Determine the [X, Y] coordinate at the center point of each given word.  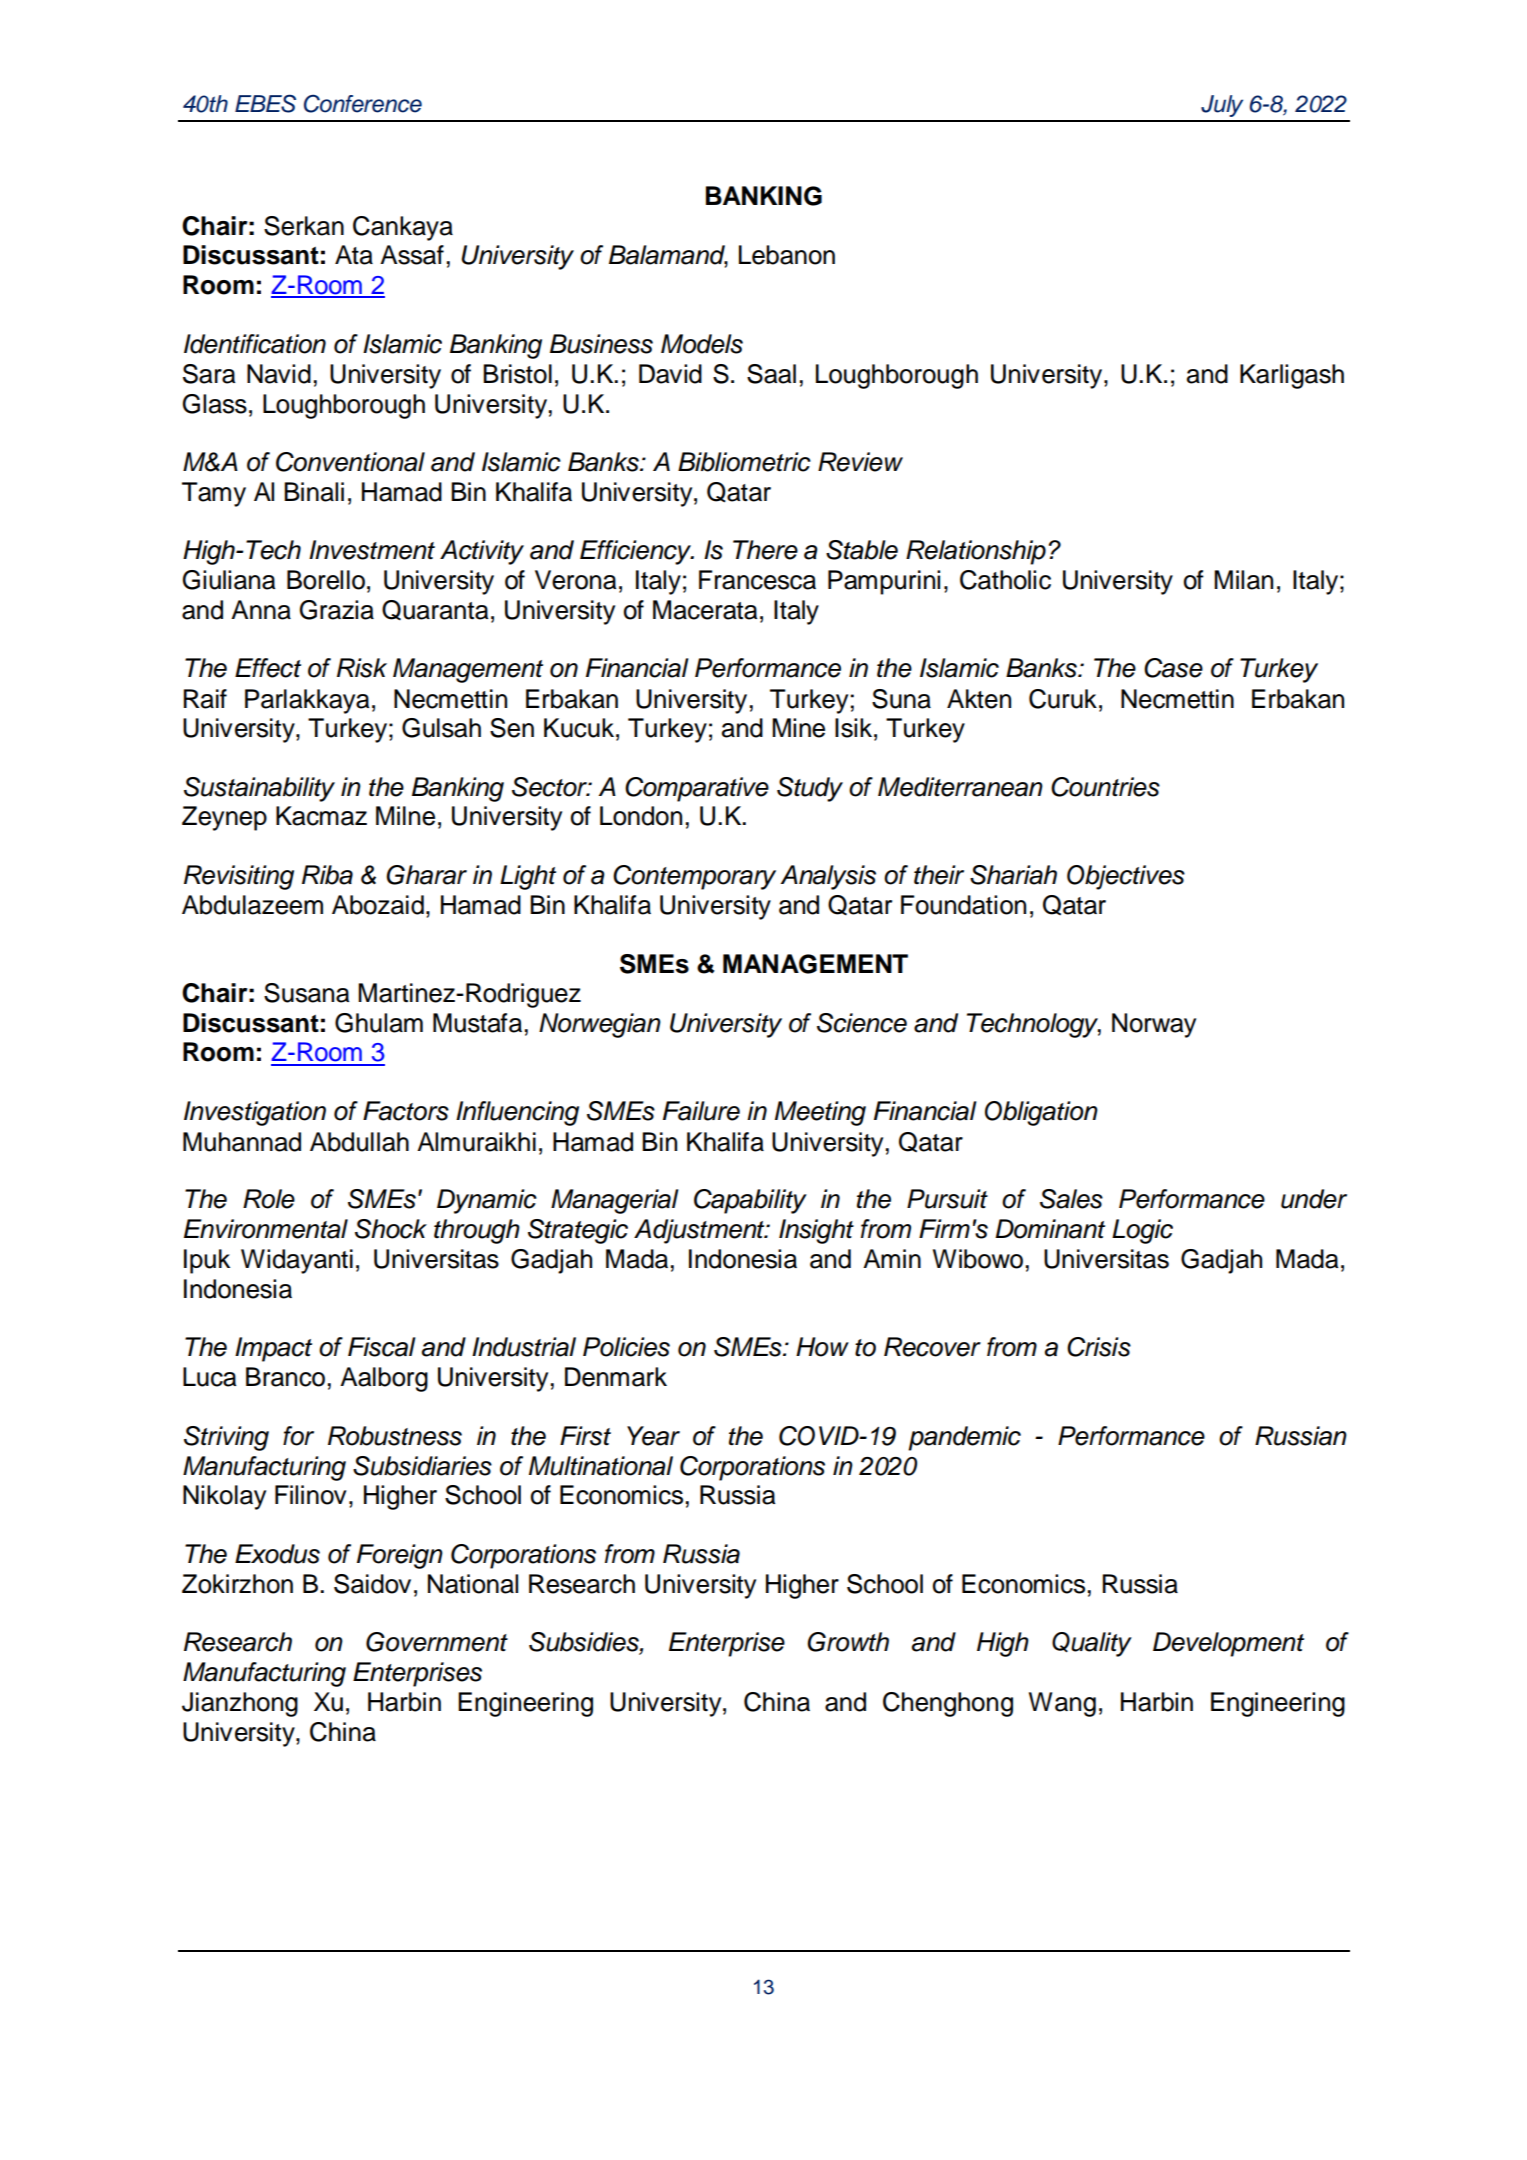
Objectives [1126, 877]
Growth [848, 1642]
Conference [363, 103]
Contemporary [694, 877]
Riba [327, 875]
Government [437, 1642]
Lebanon [787, 255]
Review [860, 462]
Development [1228, 1644]
